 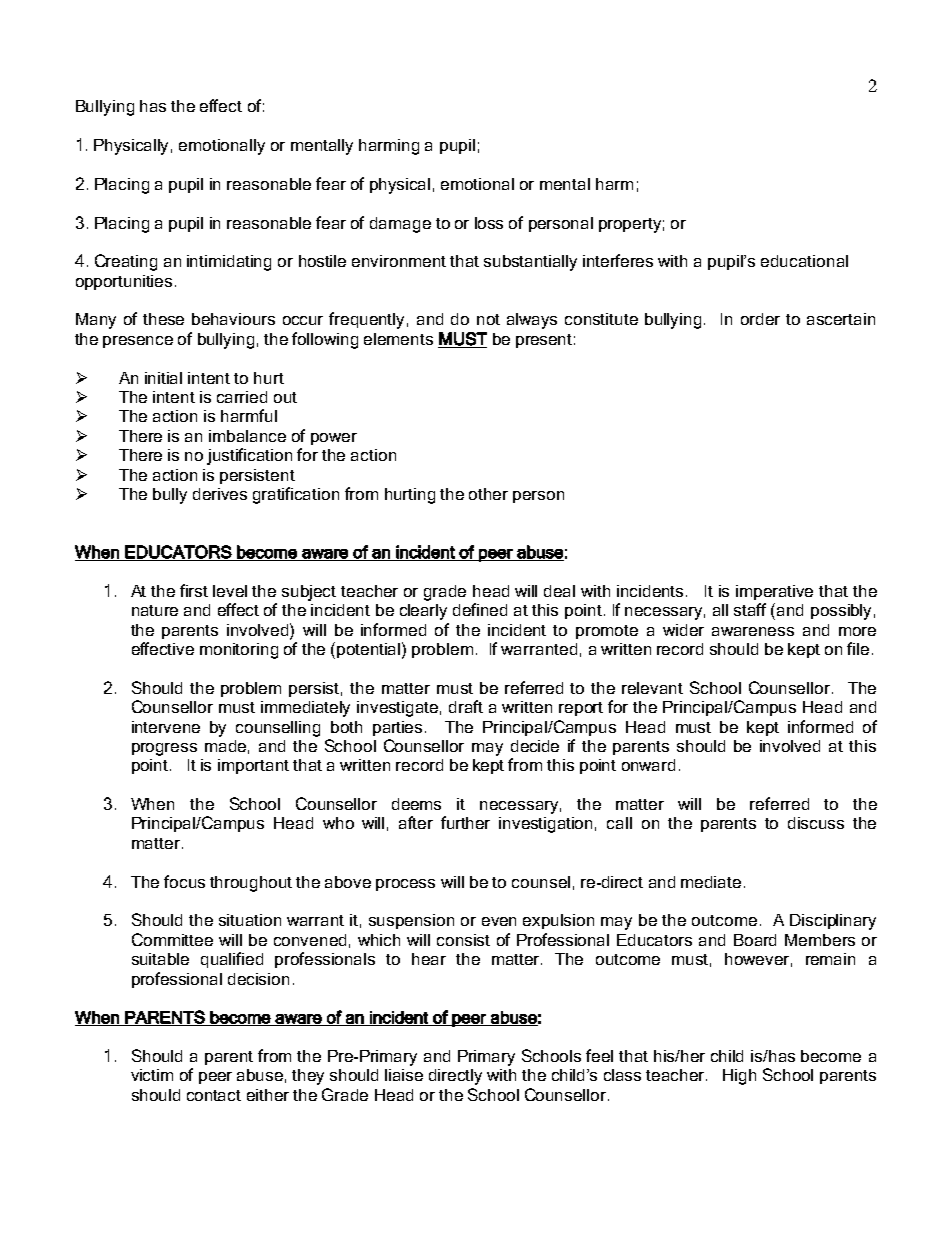 What do you see at coordinates (229, 263) in the document?
I see `intimidating` at bounding box center [229, 263].
